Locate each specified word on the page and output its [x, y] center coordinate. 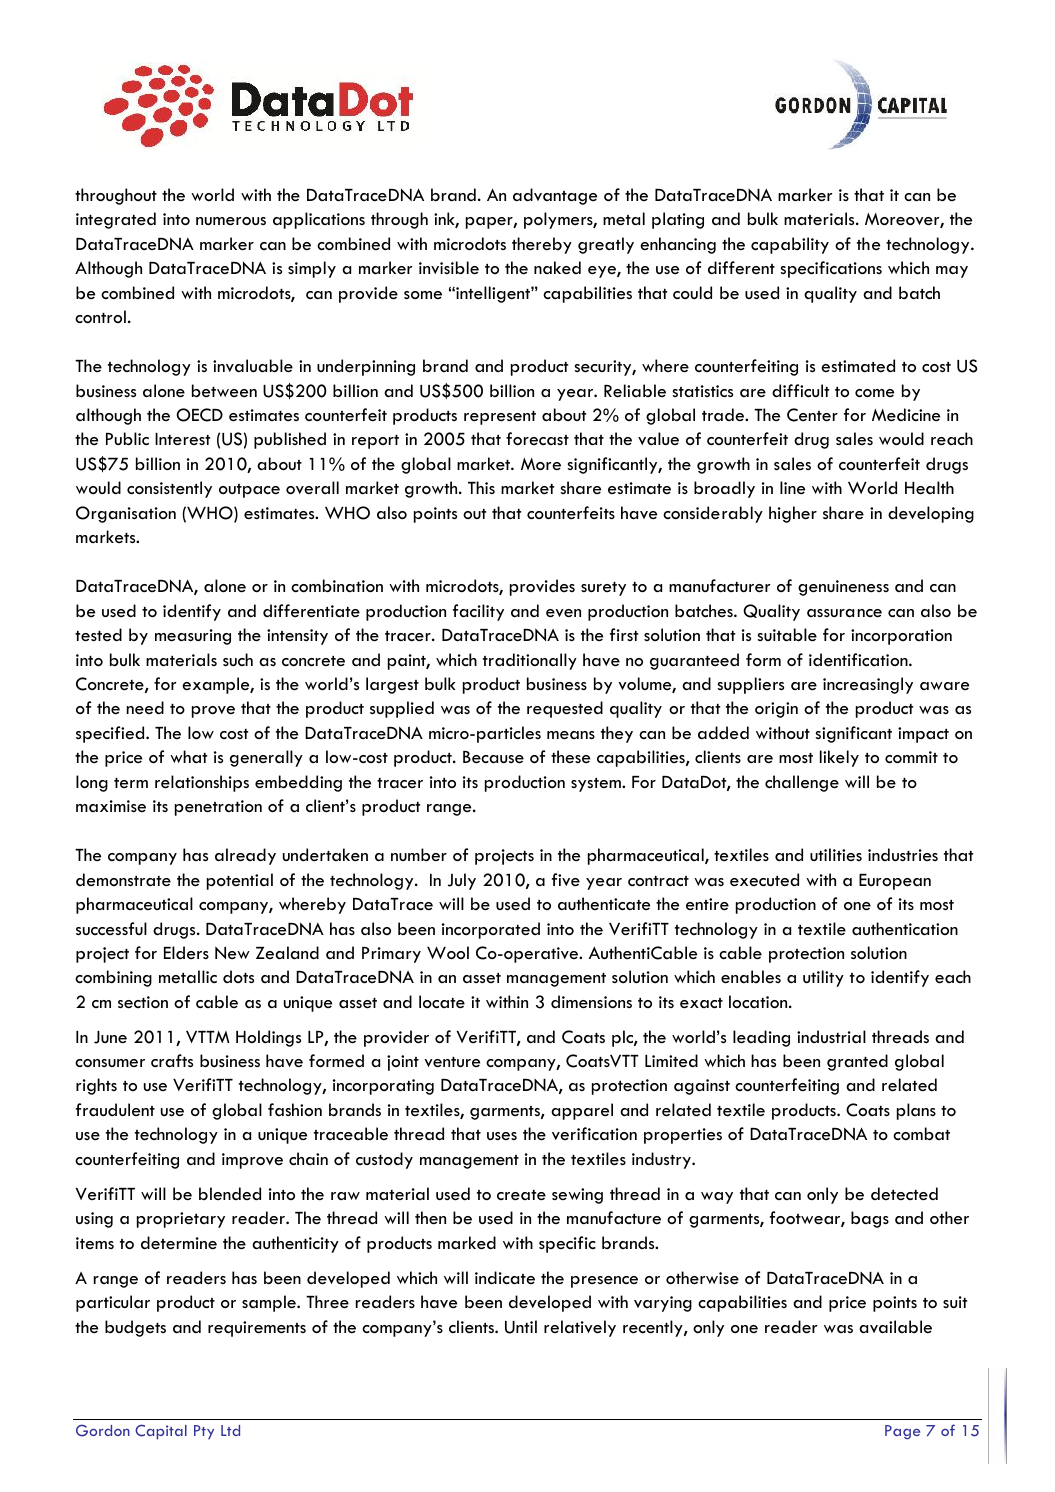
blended [230, 1193]
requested [565, 709]
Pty [204, 1432]
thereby [542, 245]
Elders [186, 952]
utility [823, 978]
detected [904, 1194]
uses [502, 1136]
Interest [182, 439]
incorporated [491, 930]
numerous [231, 221]
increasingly [868, 685]
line [792, 487]
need [145, 708]
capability [790, 245]
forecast [537, 438]
